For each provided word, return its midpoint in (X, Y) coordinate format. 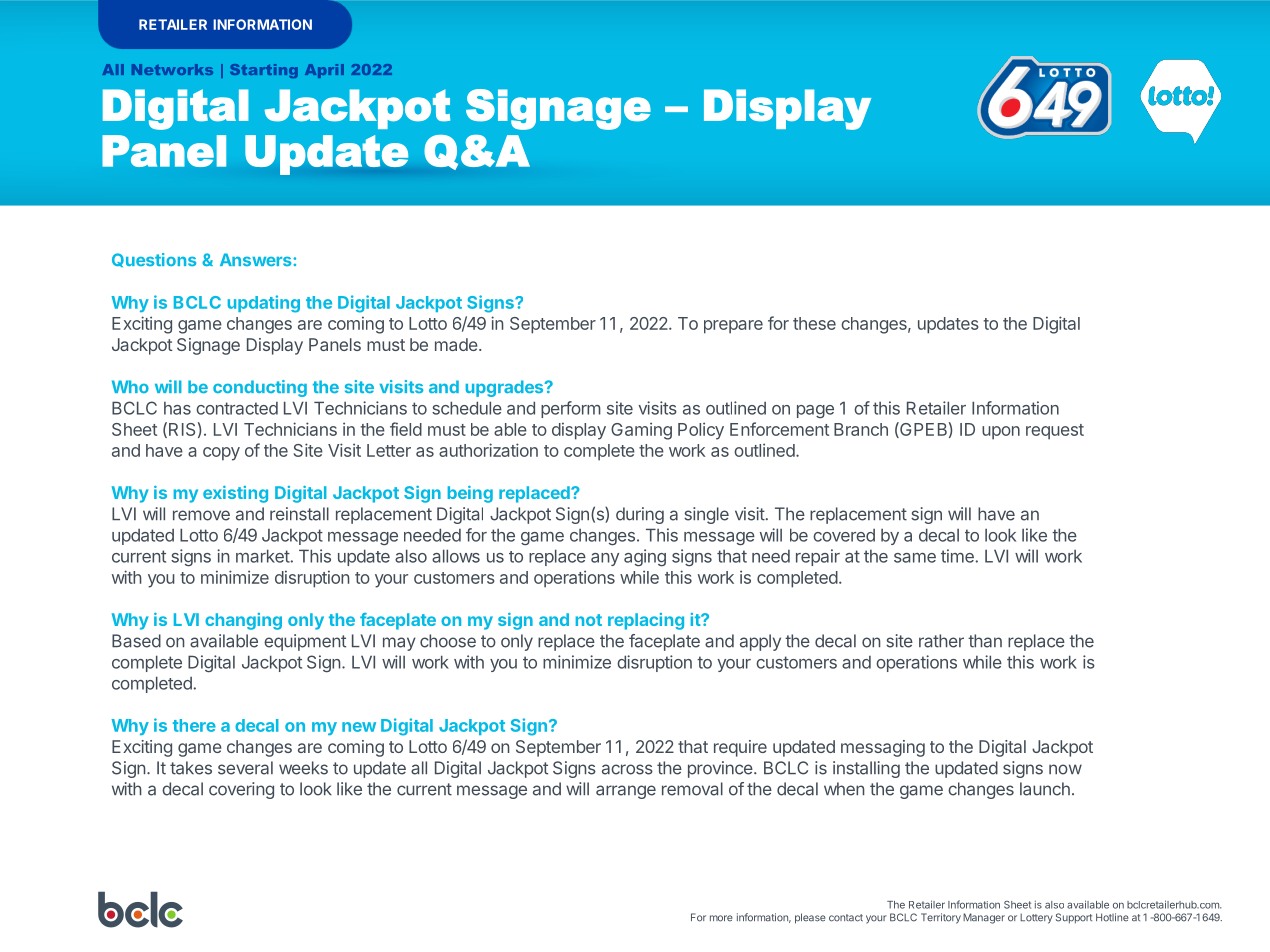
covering (241, 790)
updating (264, 304)
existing (235, 494)
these (814, 323)
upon (1001, 433)
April (324, 71)
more (721, 918)
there (194, 725)
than (985, 641)
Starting (264, 71)
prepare (733, 327)
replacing (646, 621)
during (640, 515)
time (958, 556)
